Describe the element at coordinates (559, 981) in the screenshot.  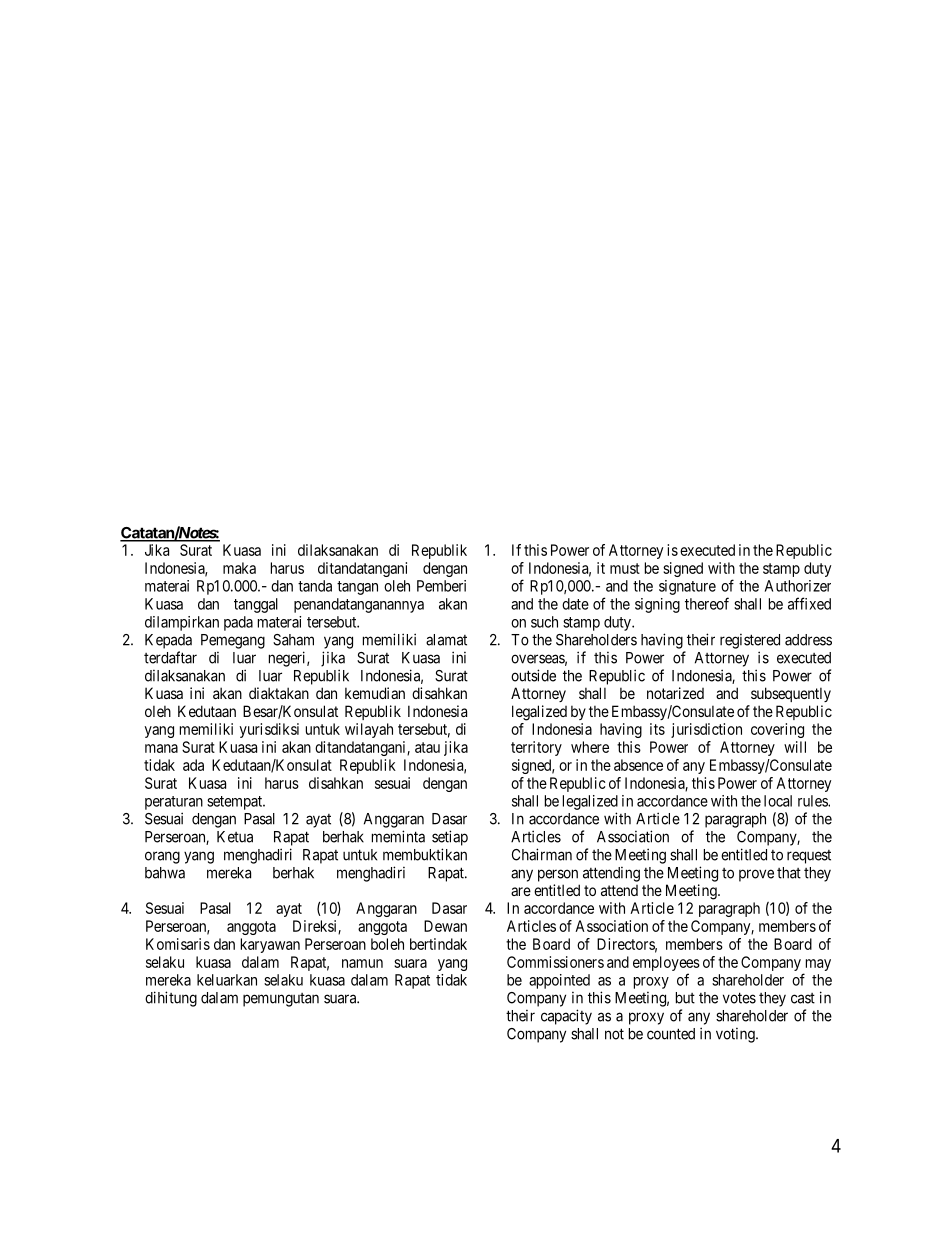
I see `appointed` at that location.
